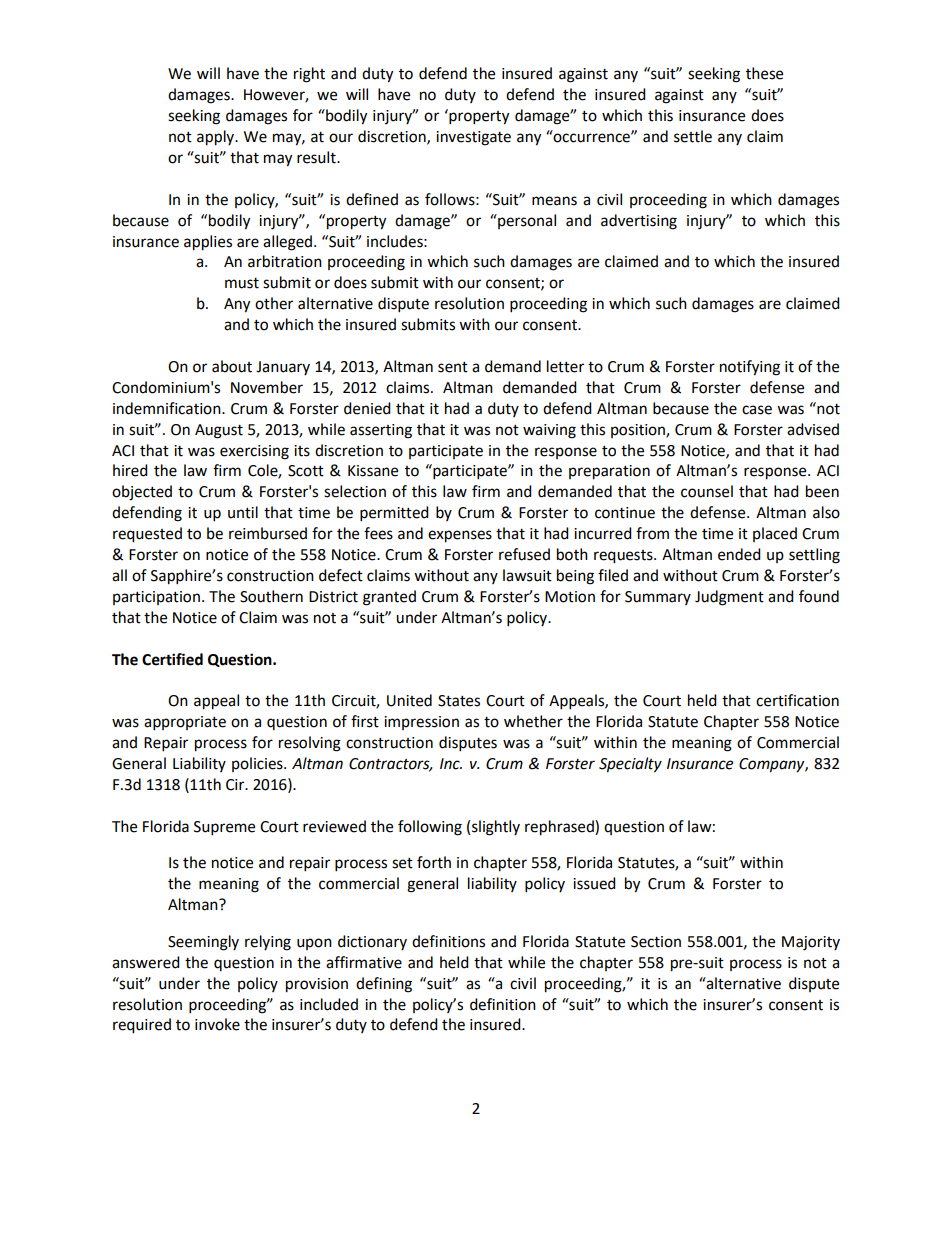 The image size is (952, 1233). Describe the element at coordinates (217, 138) in the image. I see `apply` at that location.
